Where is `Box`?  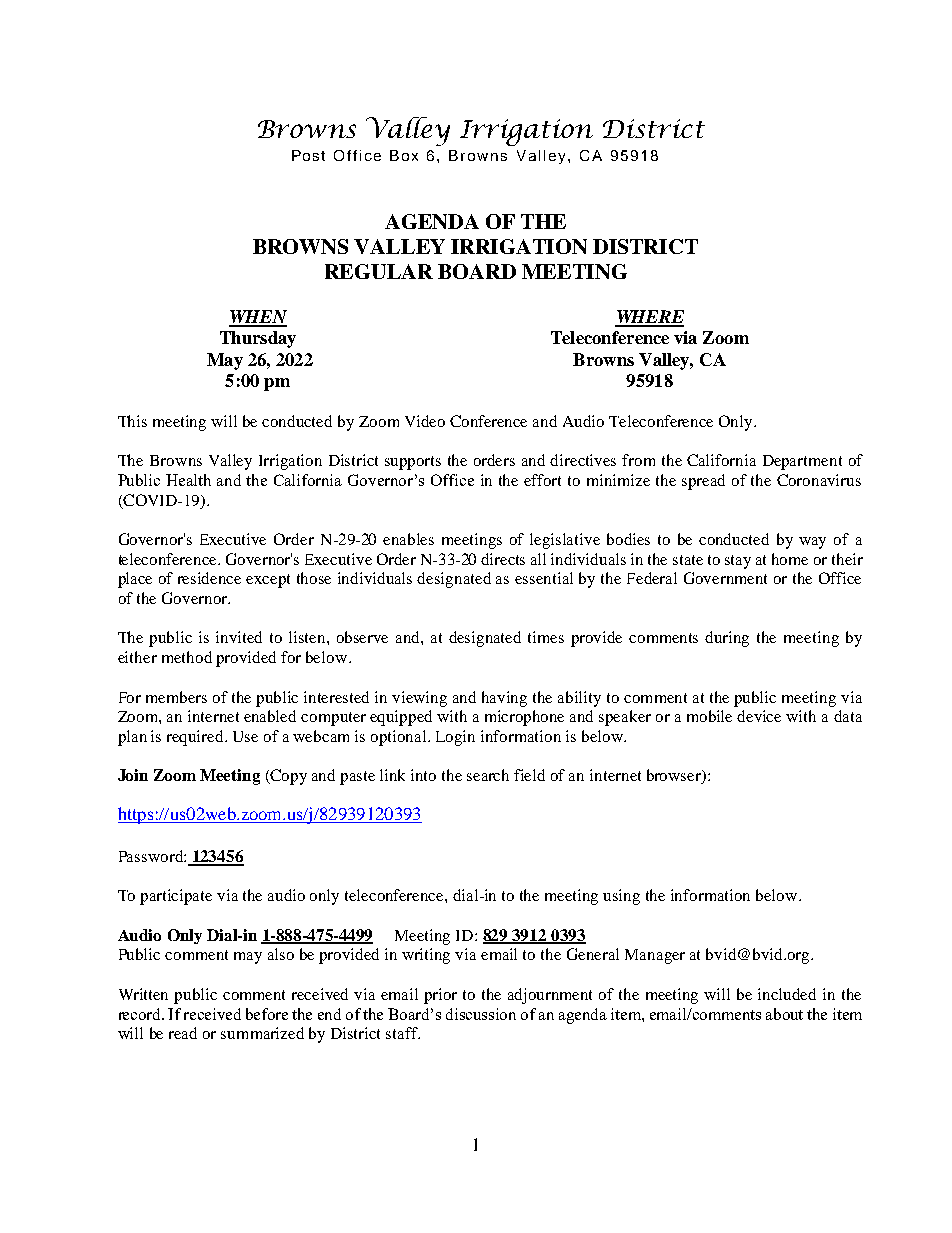 Box is located at coordinates (404, 155).
